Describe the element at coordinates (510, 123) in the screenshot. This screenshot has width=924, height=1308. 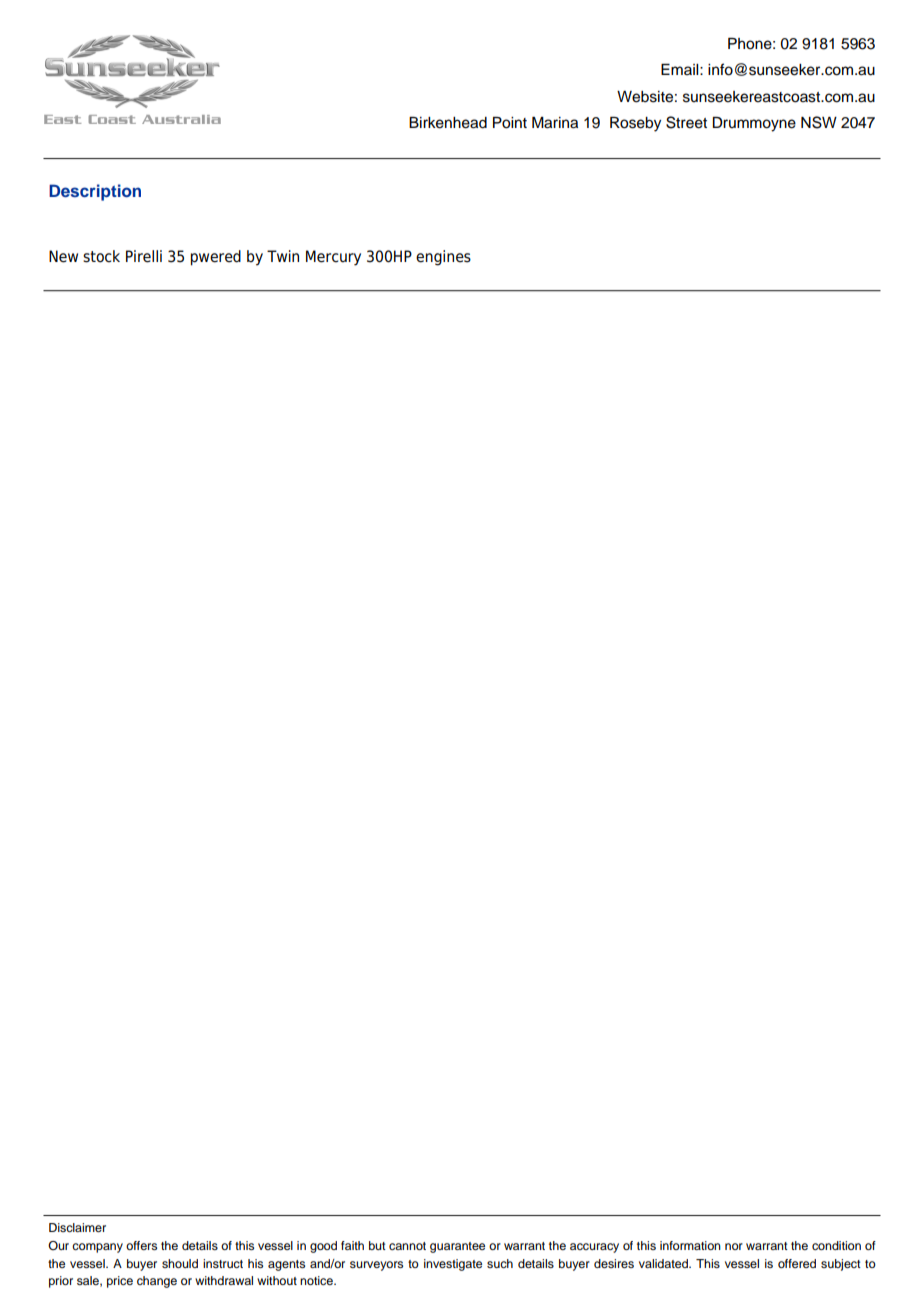
I see `Point` at that location.
